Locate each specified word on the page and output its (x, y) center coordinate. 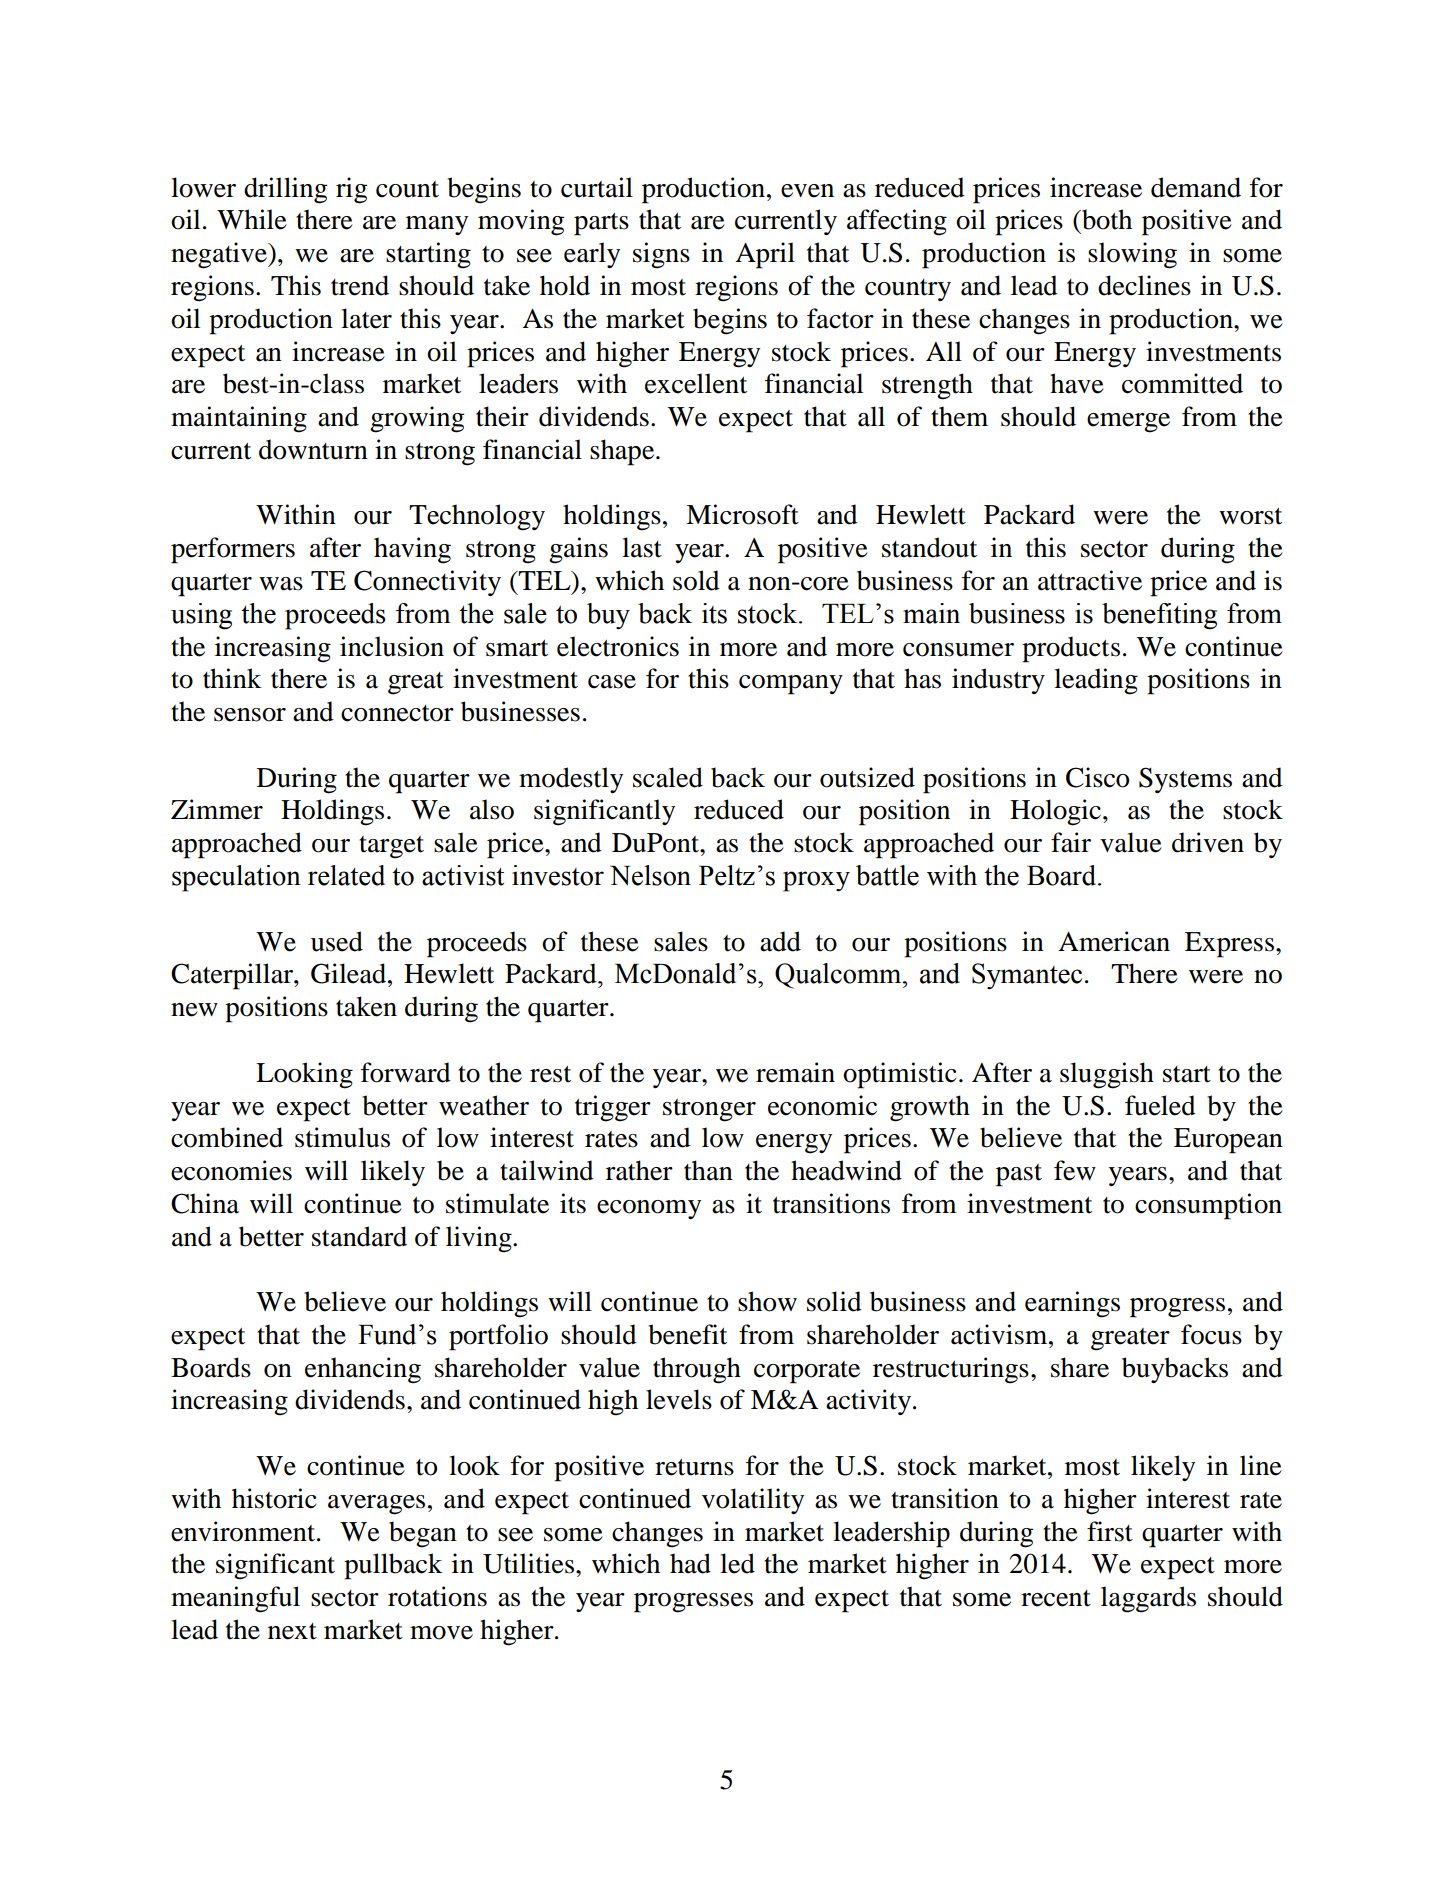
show (767, 1301)
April (765, 255)
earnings (1072, 1304)
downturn (313, 449)
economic (822, 1105)
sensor (250, 715)
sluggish (1107, 1075)
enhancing (363, 1370)
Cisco (1097, 777)
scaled (668, 777)
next (292, 1631)
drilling (285, 190)
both (1106, 219)
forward (406, 1072)
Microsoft (742, 514)
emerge (1128, 423)
